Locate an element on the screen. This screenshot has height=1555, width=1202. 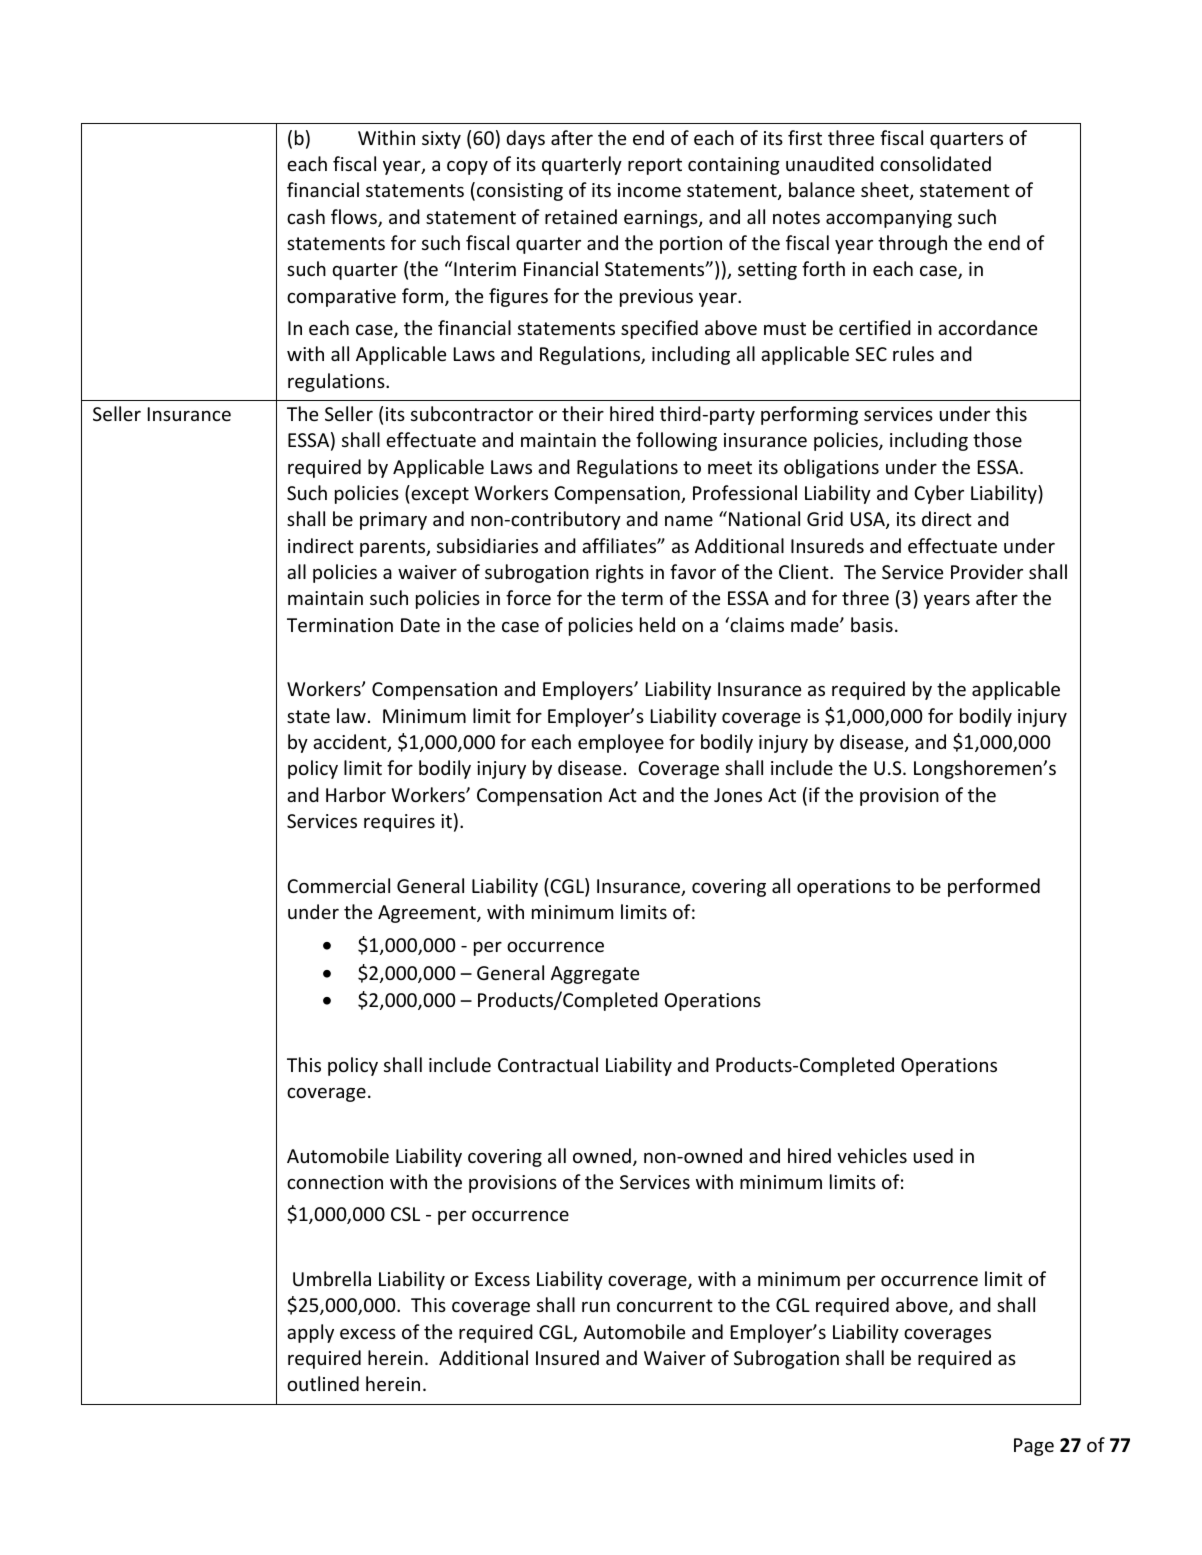
report is located at coordinates (655, 166).
